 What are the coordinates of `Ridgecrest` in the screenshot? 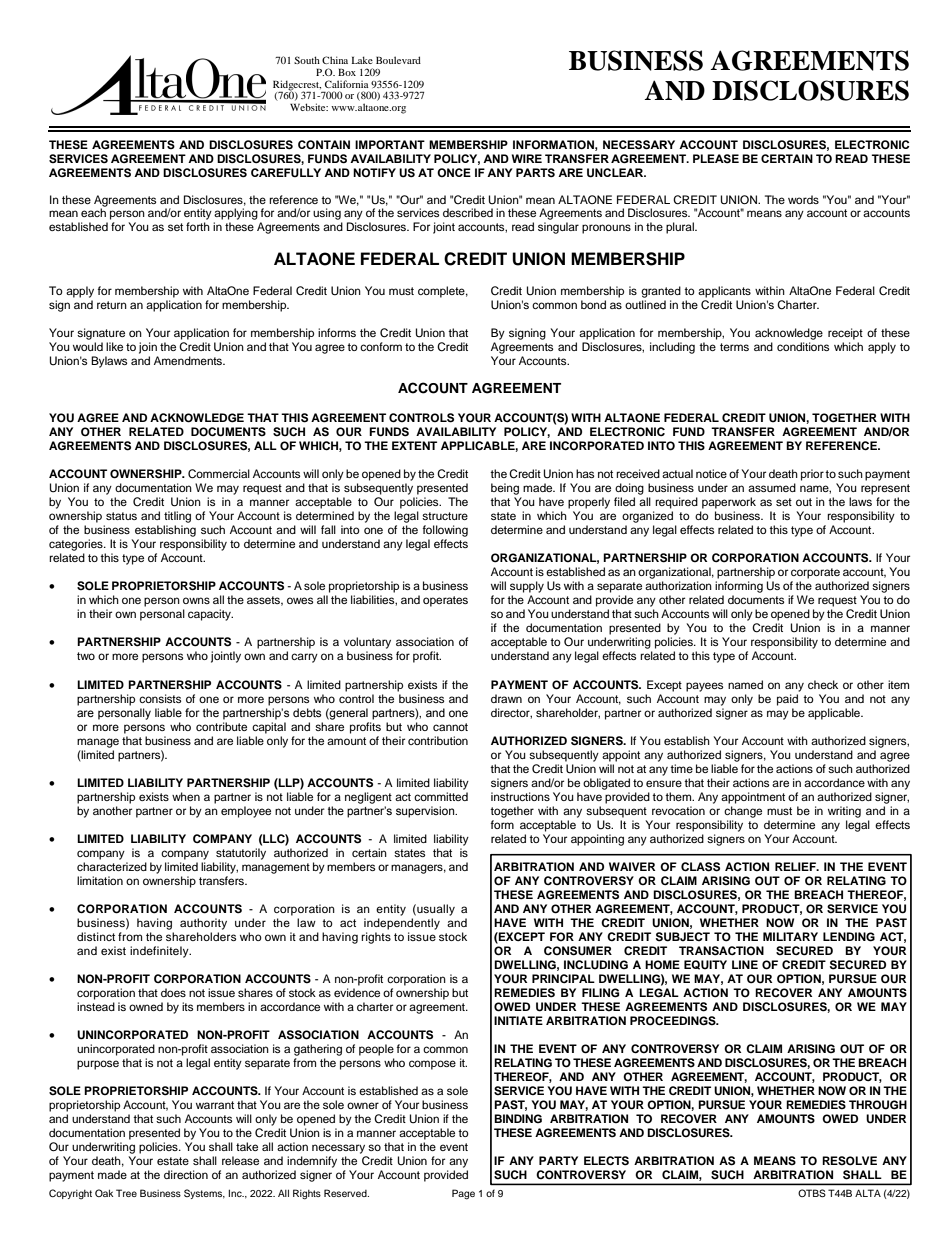 It's located at (297, 86).
